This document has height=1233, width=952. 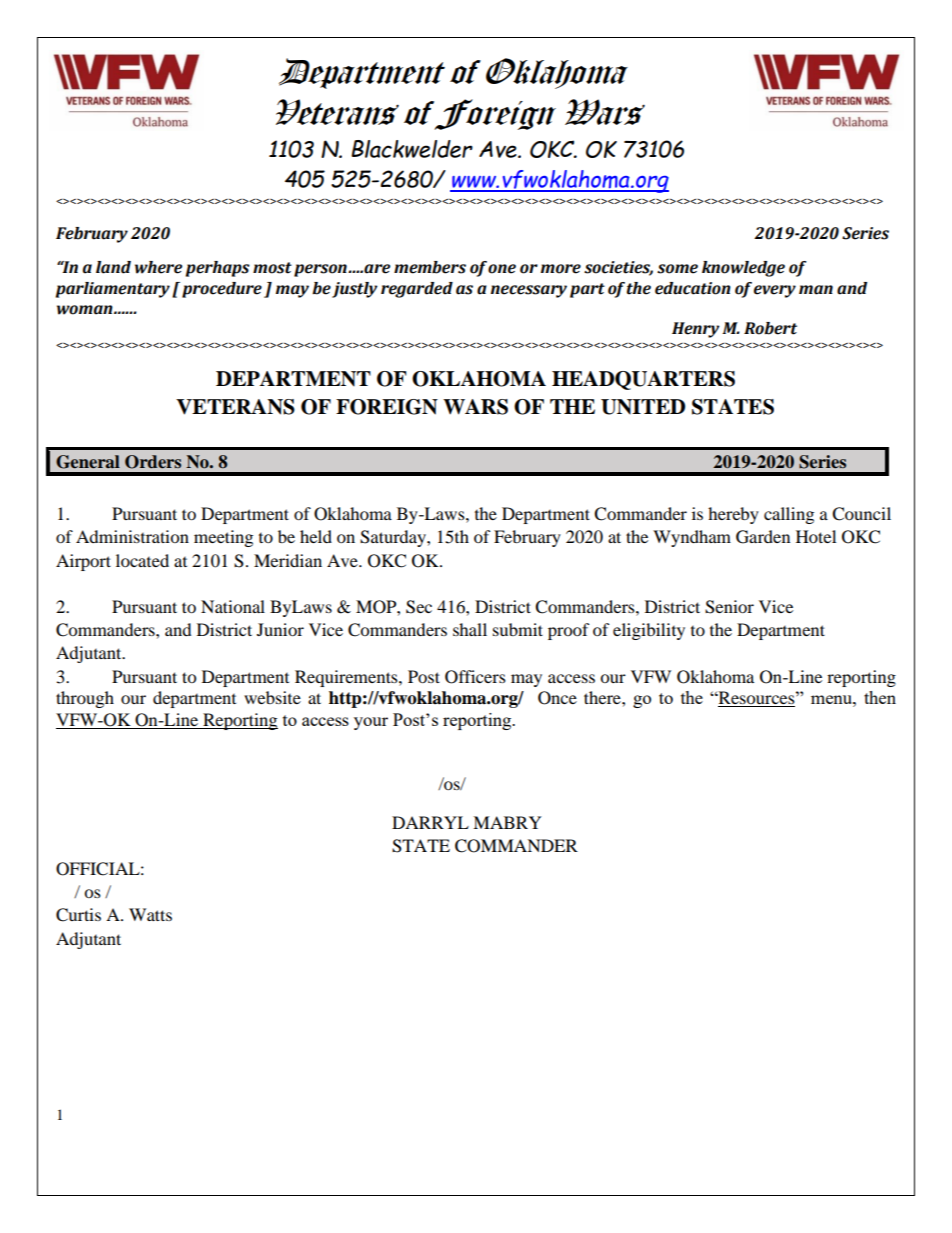 What do you see at coordinates (430, 822) in the document?
I see `DARRYL` at bounding box center [430, 822].
